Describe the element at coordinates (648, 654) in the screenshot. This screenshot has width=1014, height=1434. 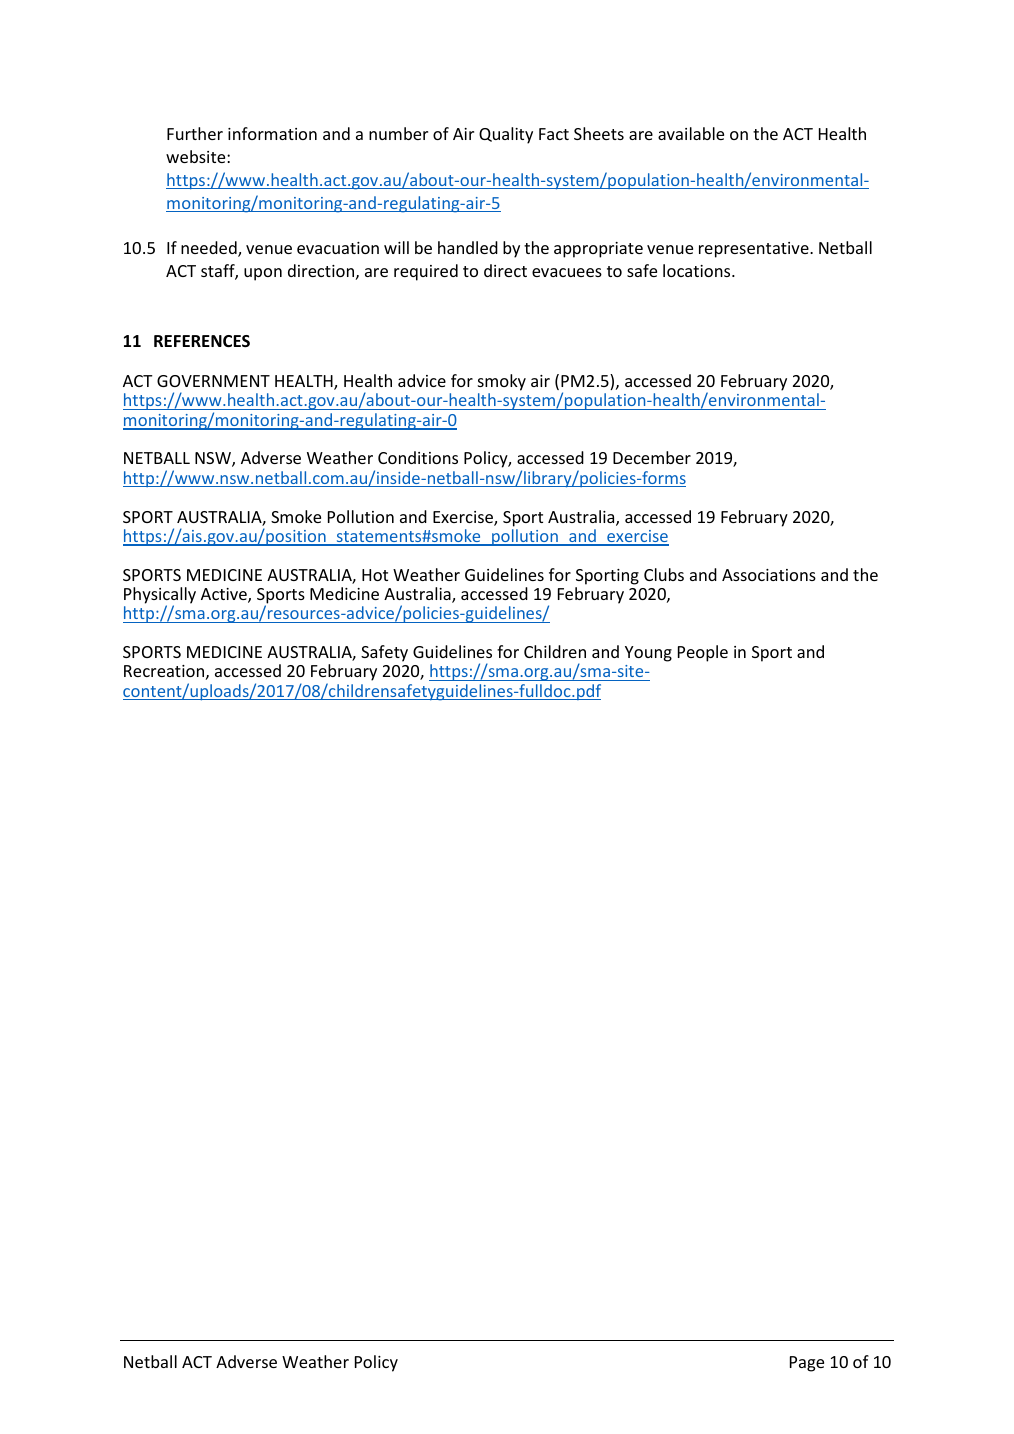
I see `Young` at that location.
